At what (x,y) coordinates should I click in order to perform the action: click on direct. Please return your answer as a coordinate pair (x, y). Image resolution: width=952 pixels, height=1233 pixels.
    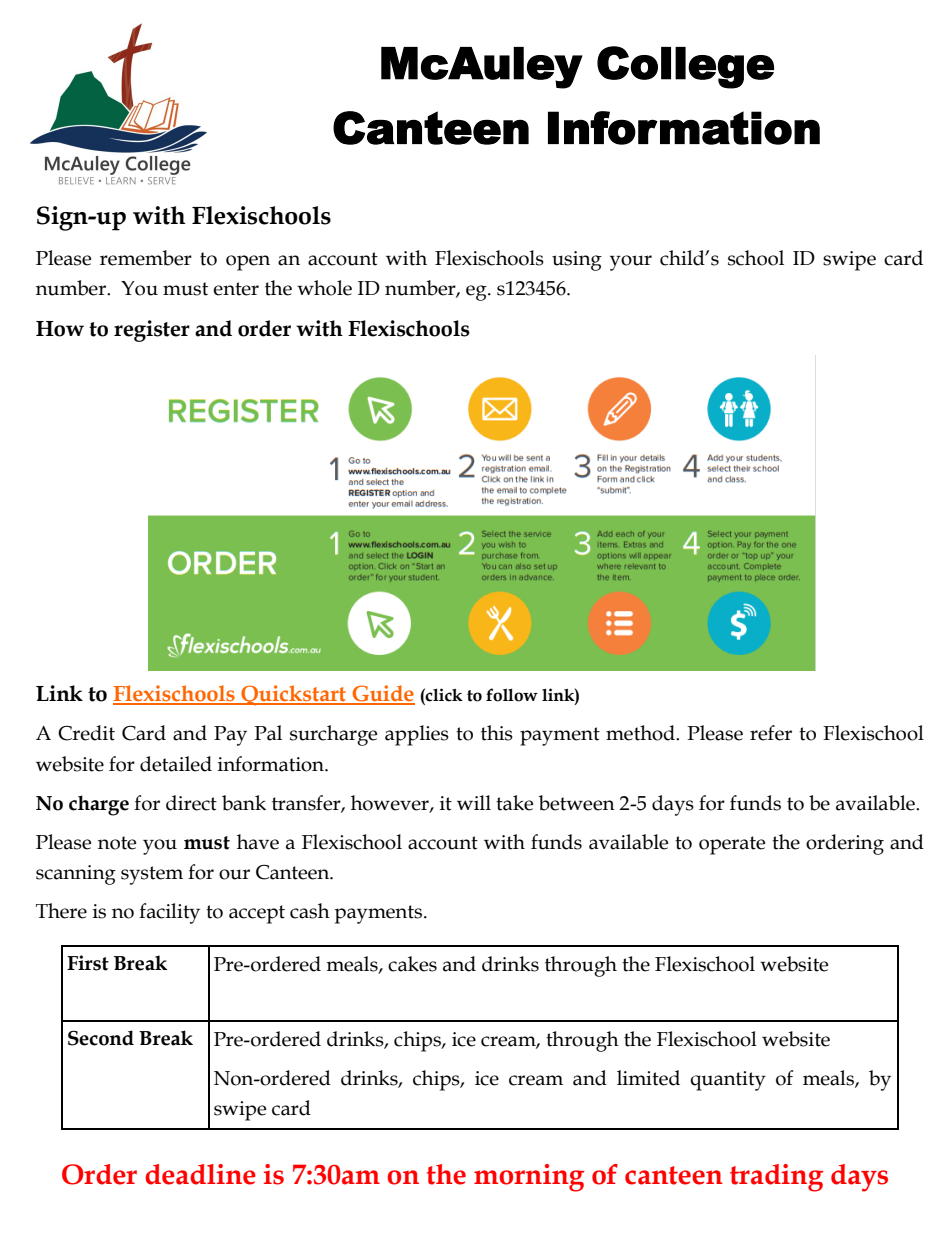
    Looking at the image, I should click on (191, 803).
